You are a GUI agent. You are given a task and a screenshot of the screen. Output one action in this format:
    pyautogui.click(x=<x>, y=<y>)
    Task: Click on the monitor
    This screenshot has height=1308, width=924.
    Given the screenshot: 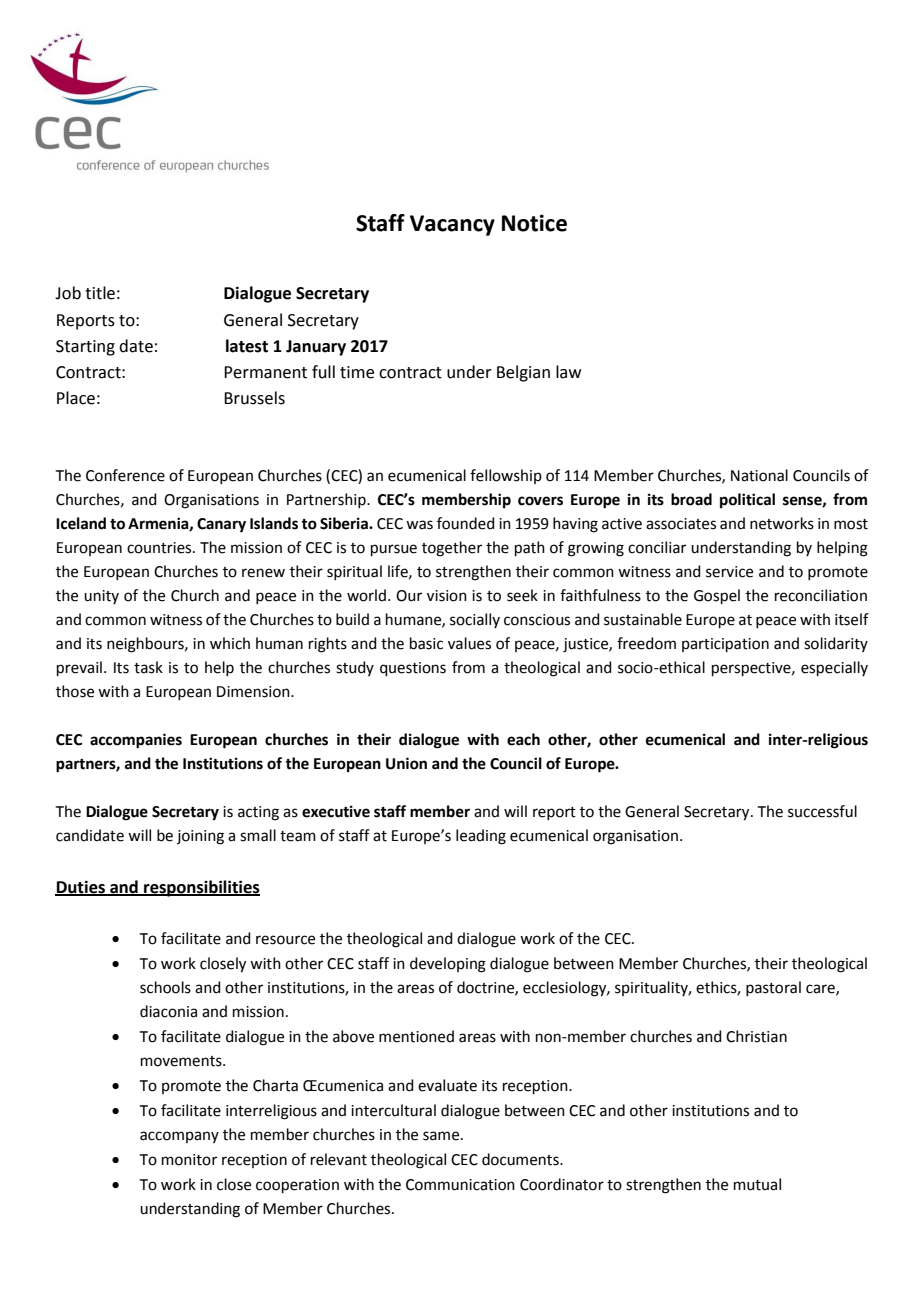 What is the action you would take?
    pyautogui.click(x=189, y=1160)
